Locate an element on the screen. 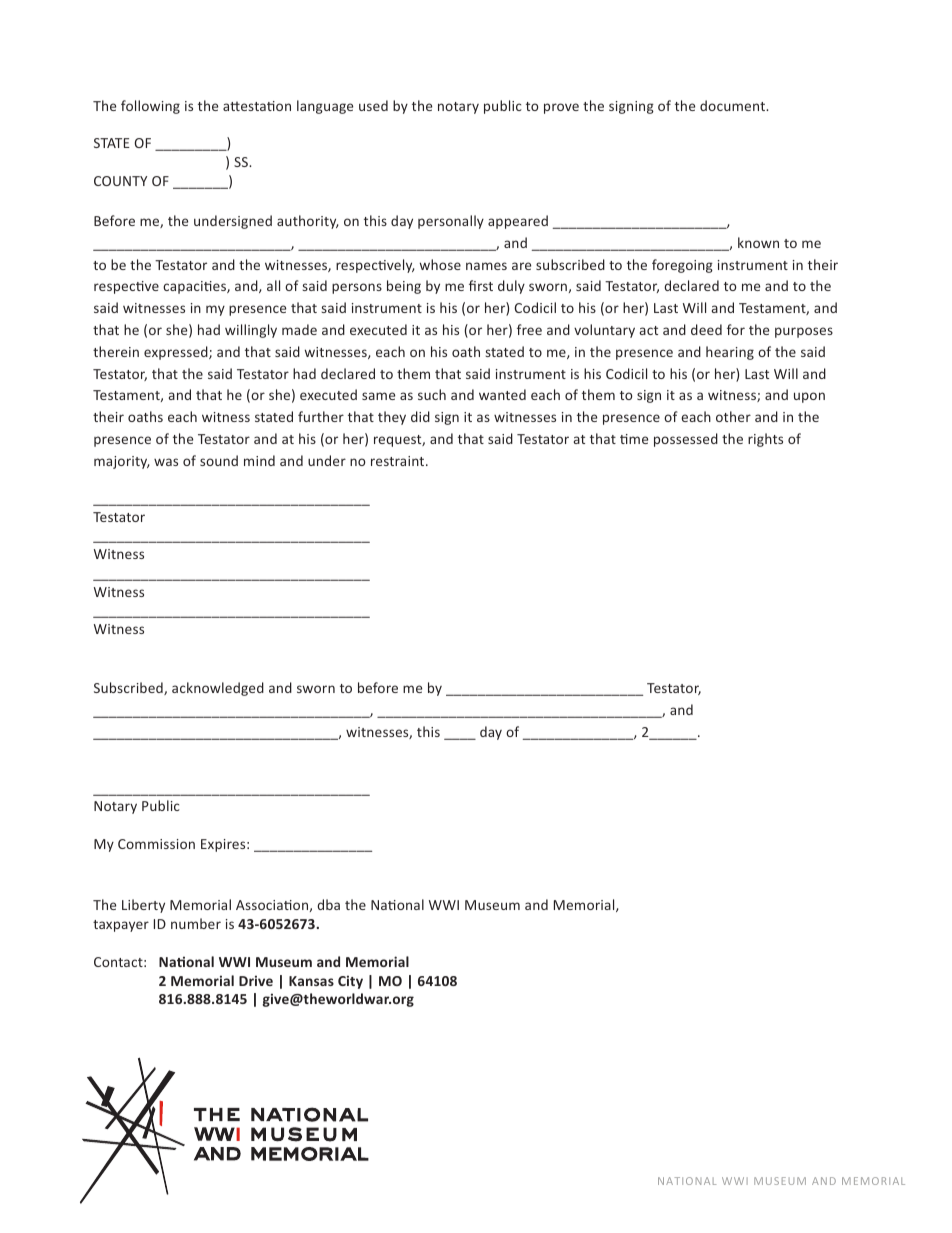 The width and height of the screenshot is (952, 1233). other is located at coordinates (733, 416).
